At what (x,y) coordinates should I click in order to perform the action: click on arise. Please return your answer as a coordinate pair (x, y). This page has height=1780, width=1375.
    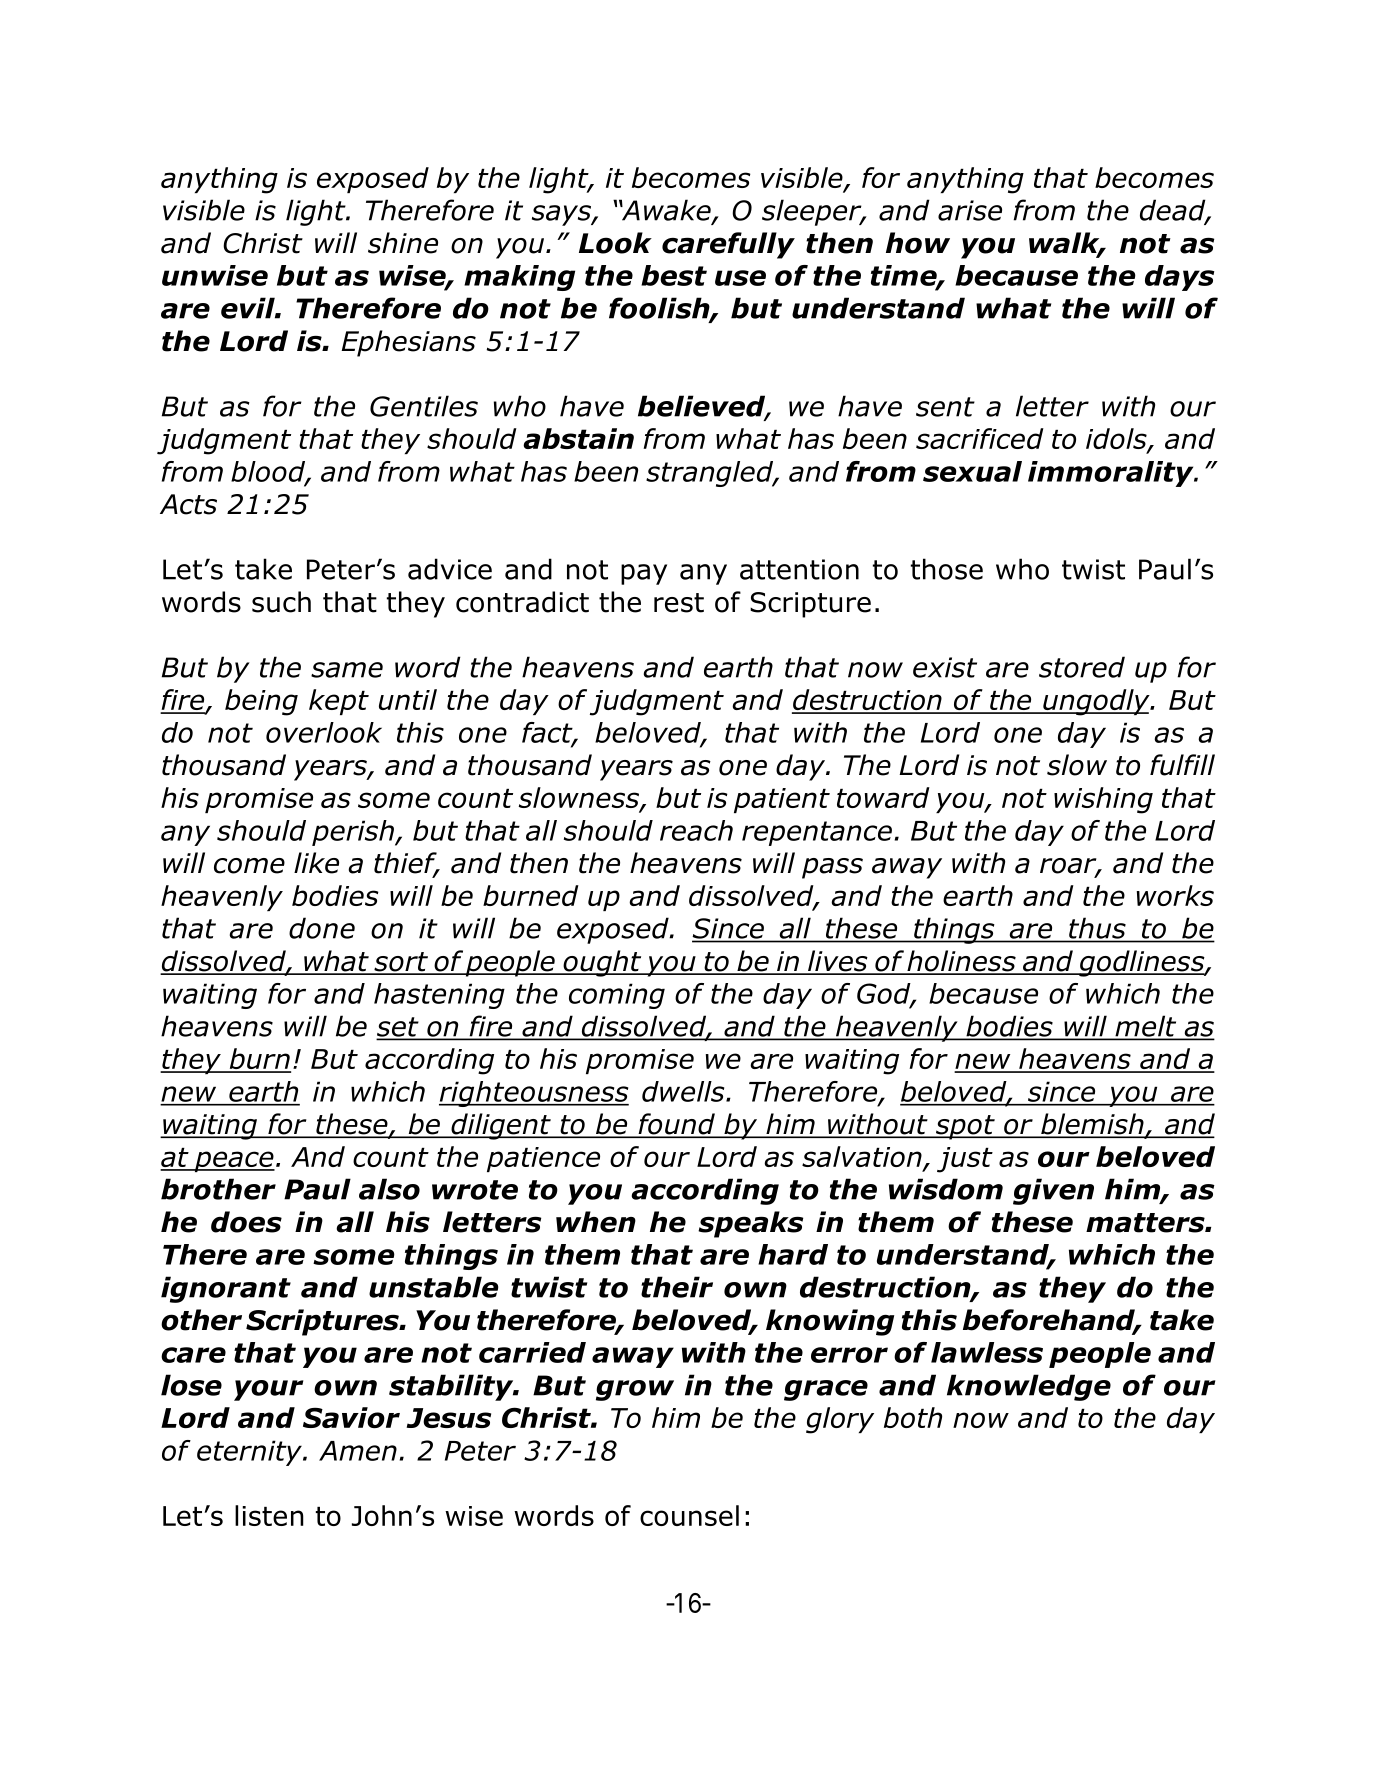
    Looking at the image, I should click on (970, 210).
